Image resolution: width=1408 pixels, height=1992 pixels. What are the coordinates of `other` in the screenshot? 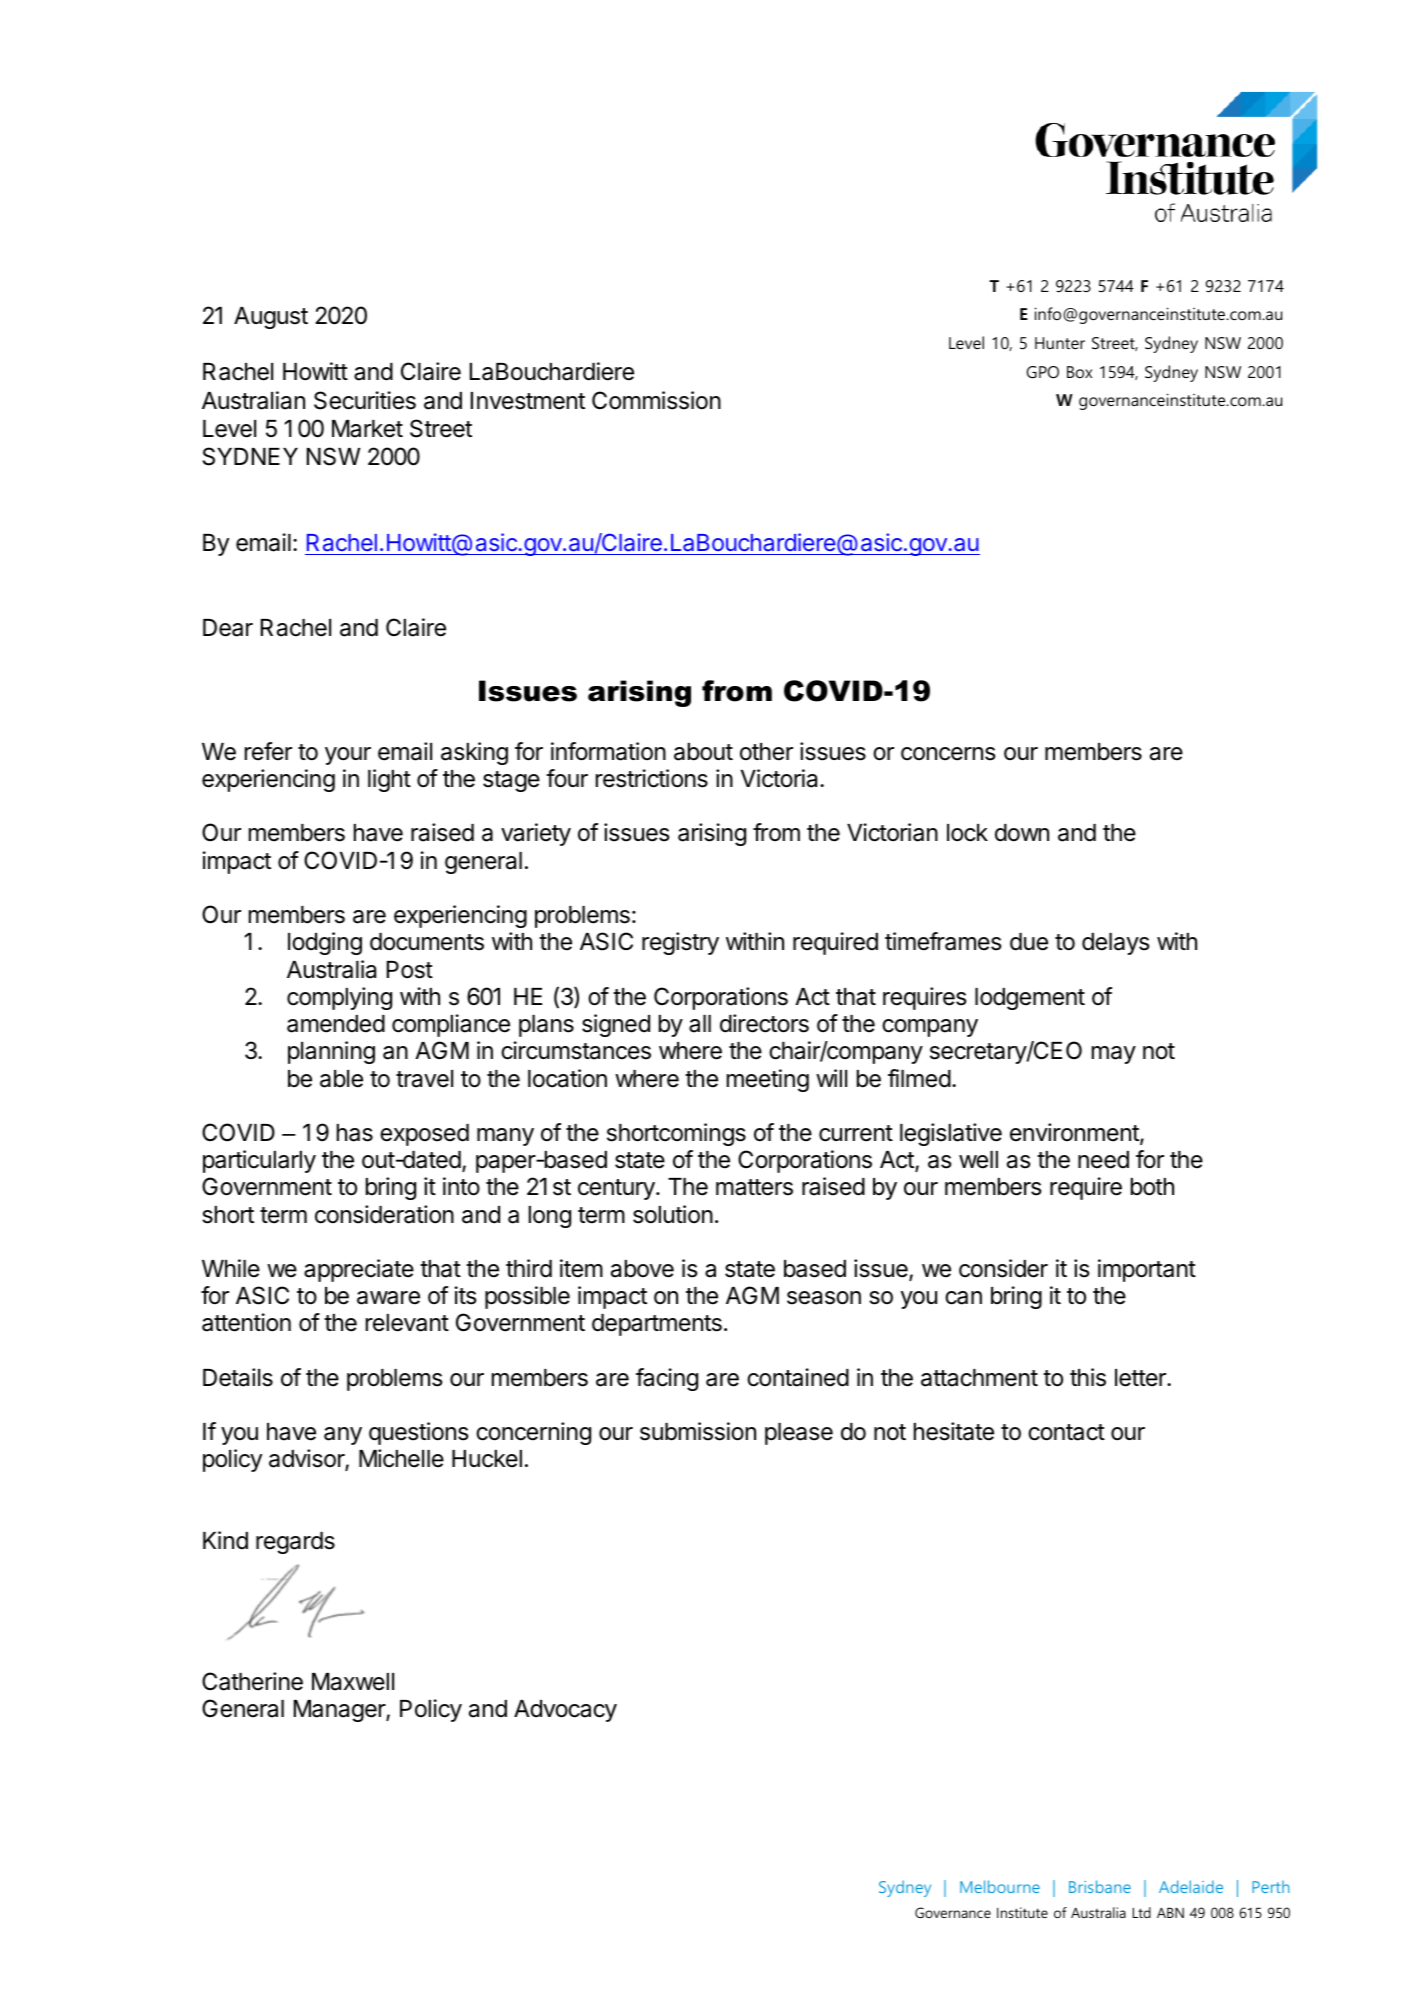 It's located at (766, 752).
